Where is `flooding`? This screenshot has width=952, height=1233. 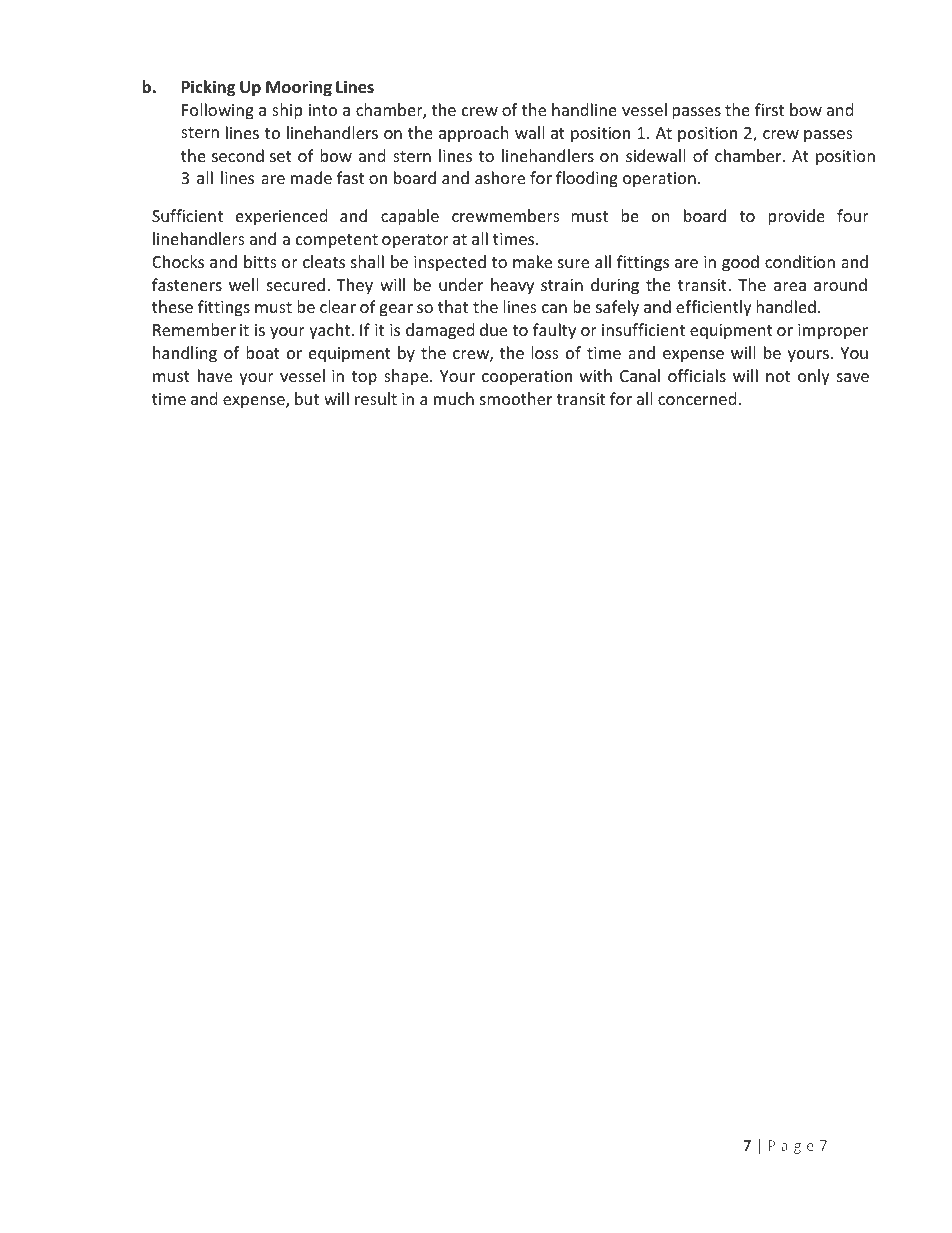 flooding is located at coordinates (587, 179).
